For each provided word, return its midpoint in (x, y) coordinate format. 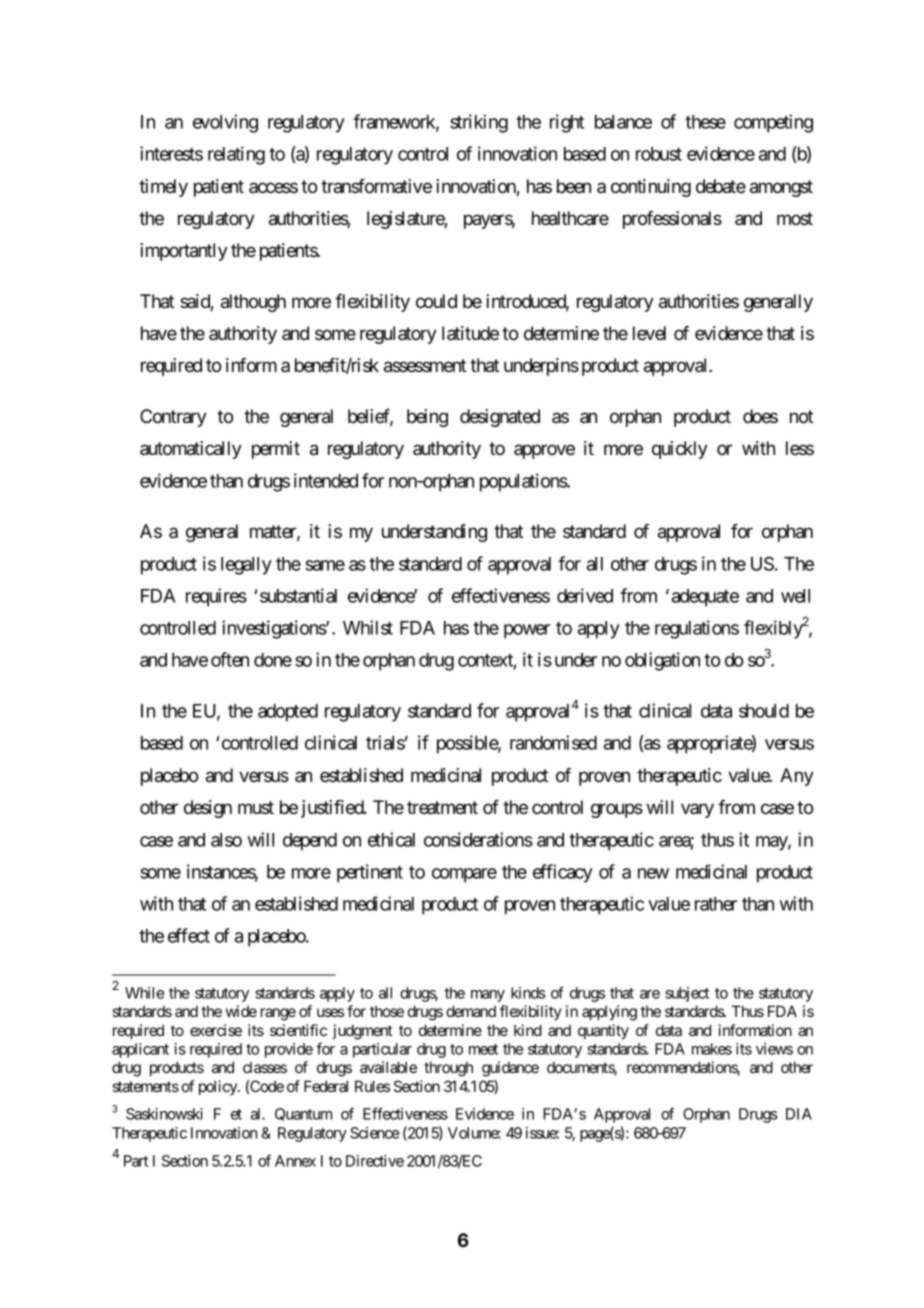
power (527, 631)
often (230, 659)
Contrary (173, 418)
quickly (680, 450)
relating (236, 155)
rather (716, 904)
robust (659, 154)
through (448, 1069)
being (427, 418)
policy (219, 1087)
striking (479, 123)
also (226, 840)
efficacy (563, 873)
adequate (705, 598)
